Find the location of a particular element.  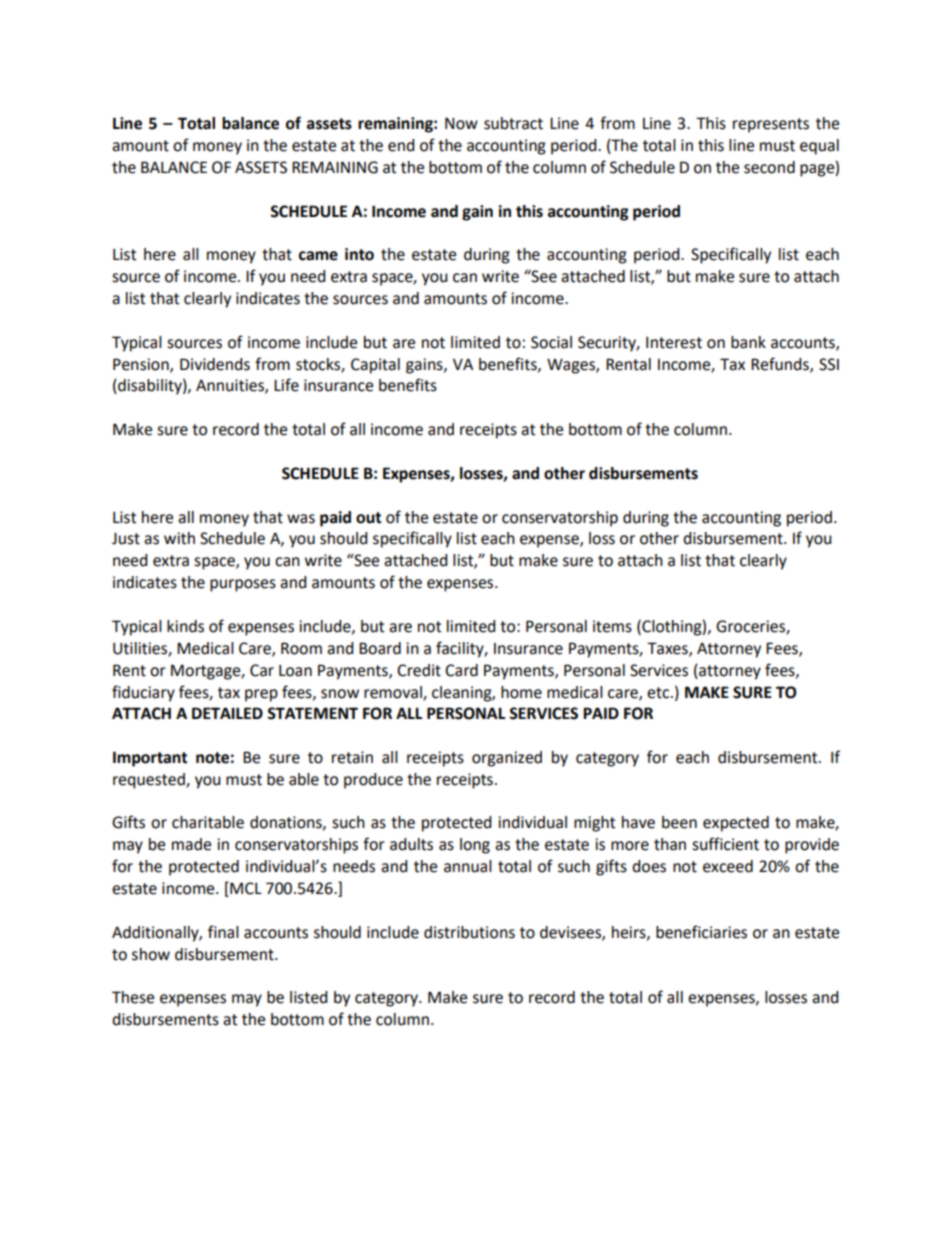

subtract is located at coordinates (513, 123).
